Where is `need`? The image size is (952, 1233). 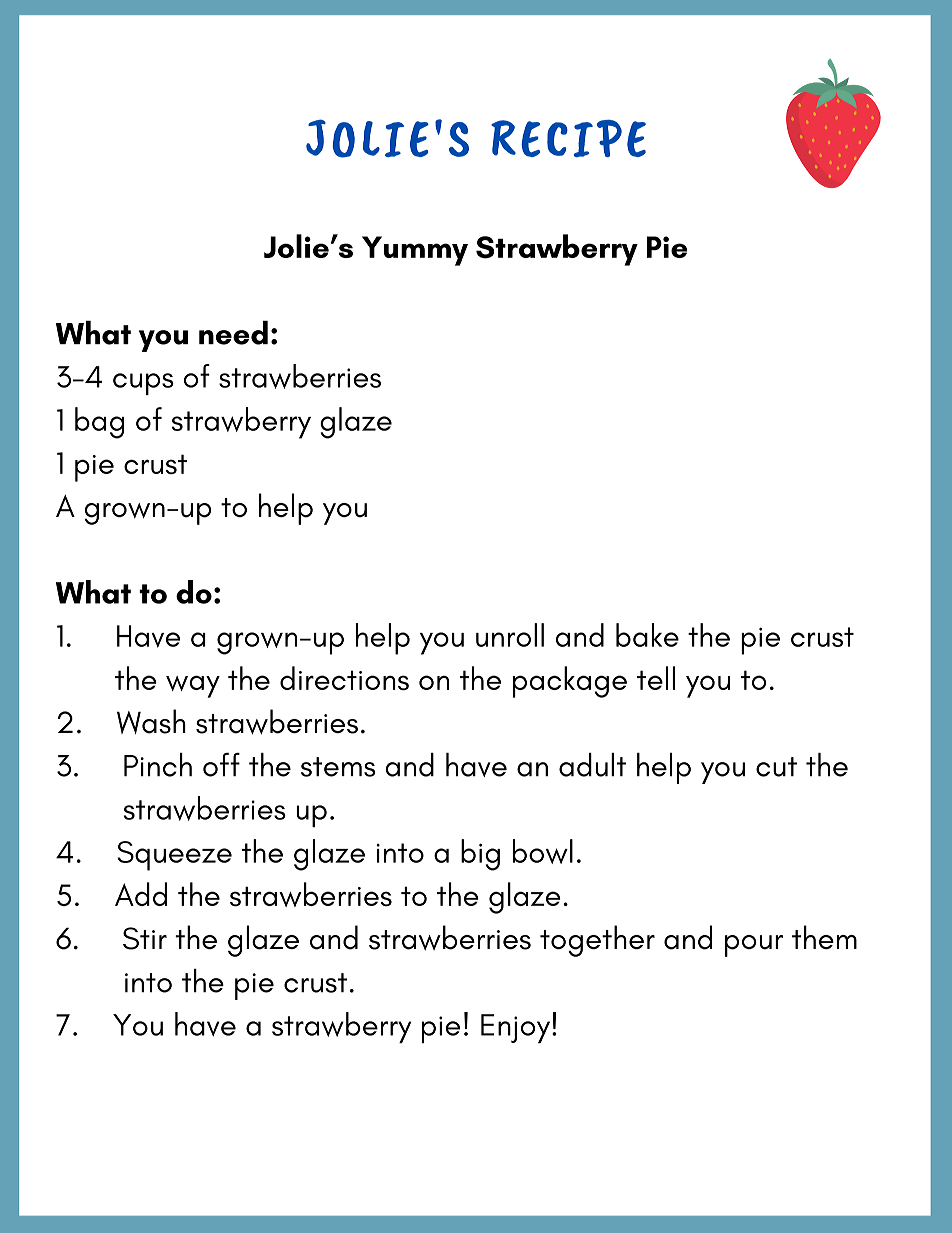 need is located at coordinates (233, 333).
